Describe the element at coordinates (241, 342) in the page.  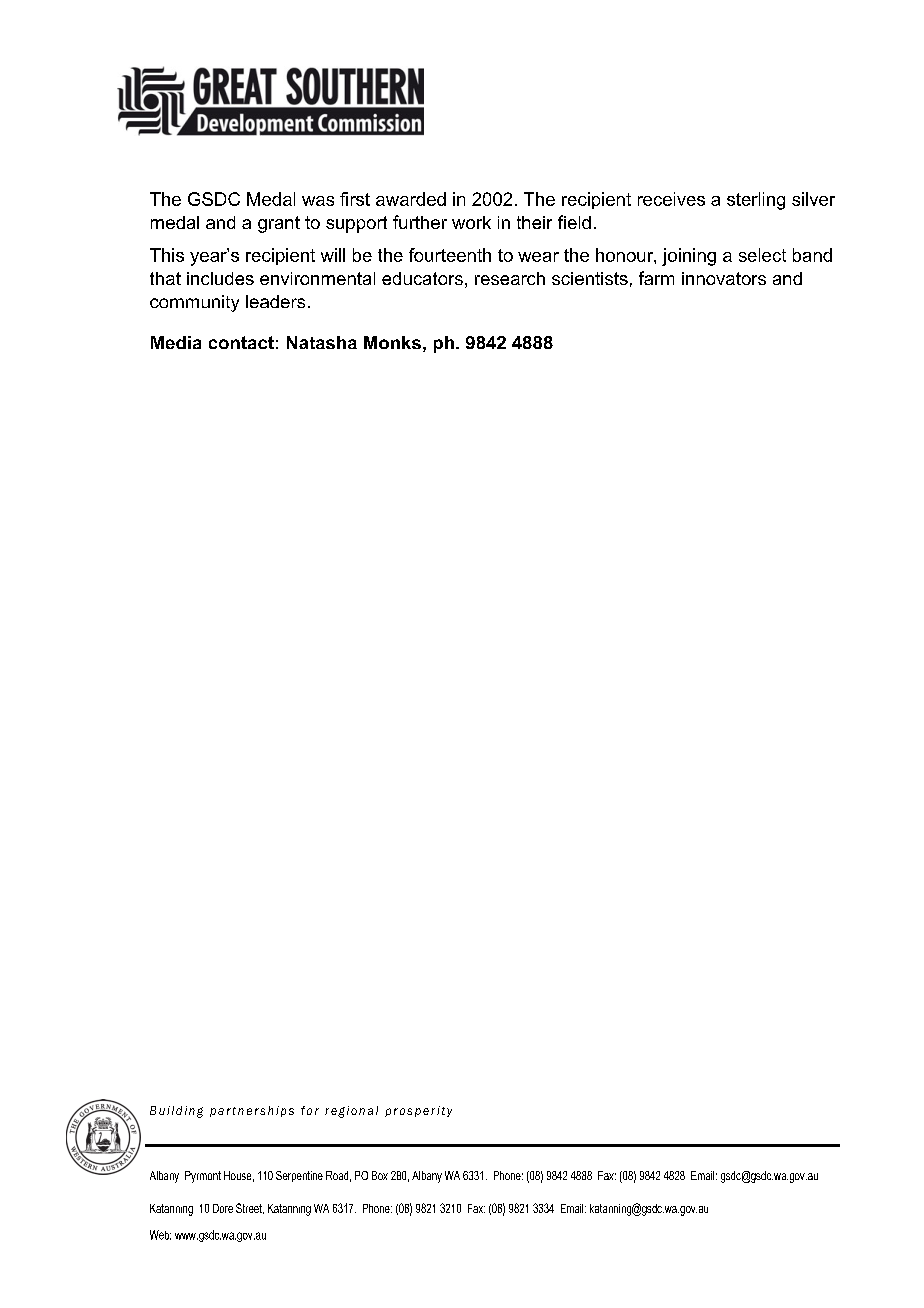
I see `contact` at that location.
